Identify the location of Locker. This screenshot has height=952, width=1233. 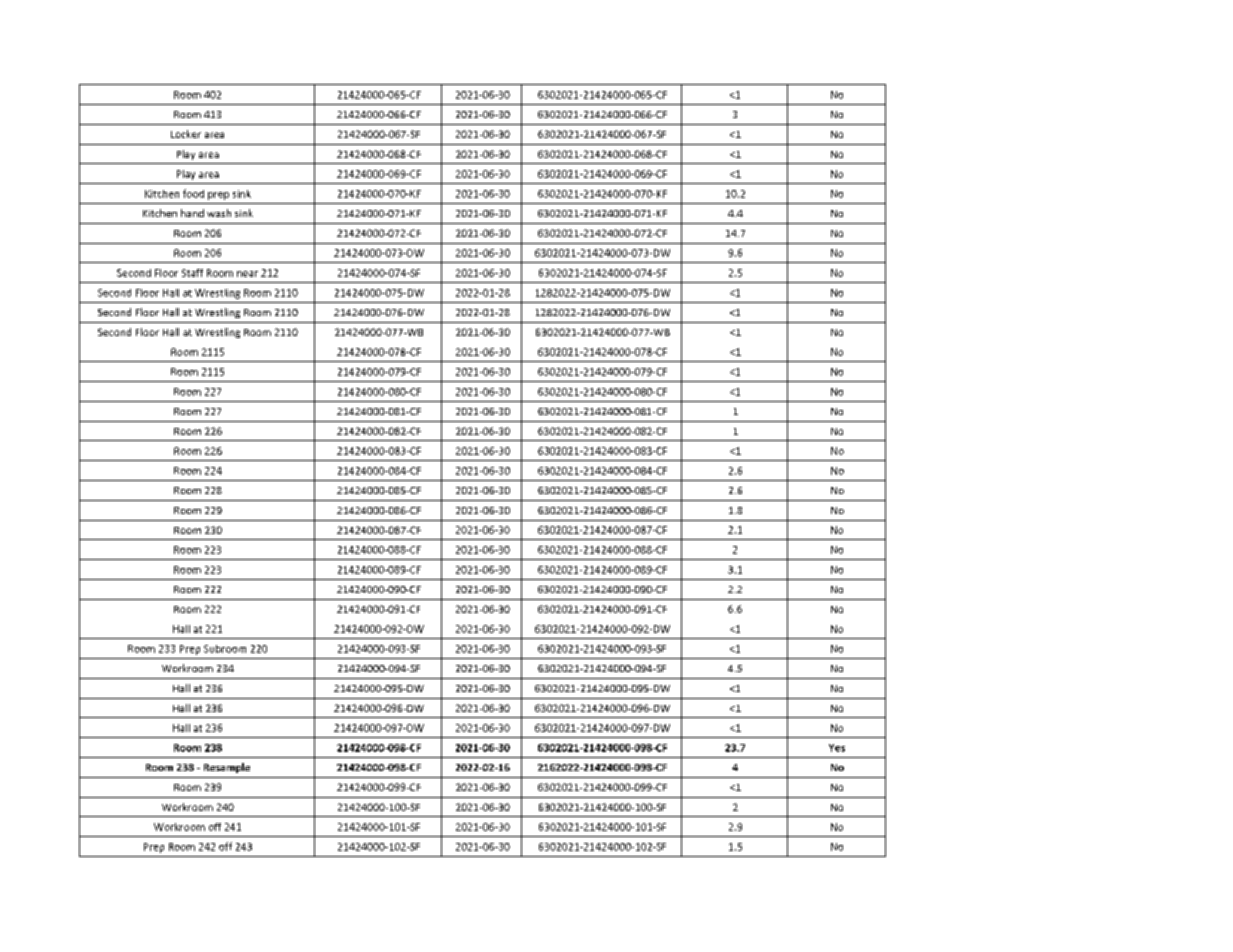
(186, 134).
